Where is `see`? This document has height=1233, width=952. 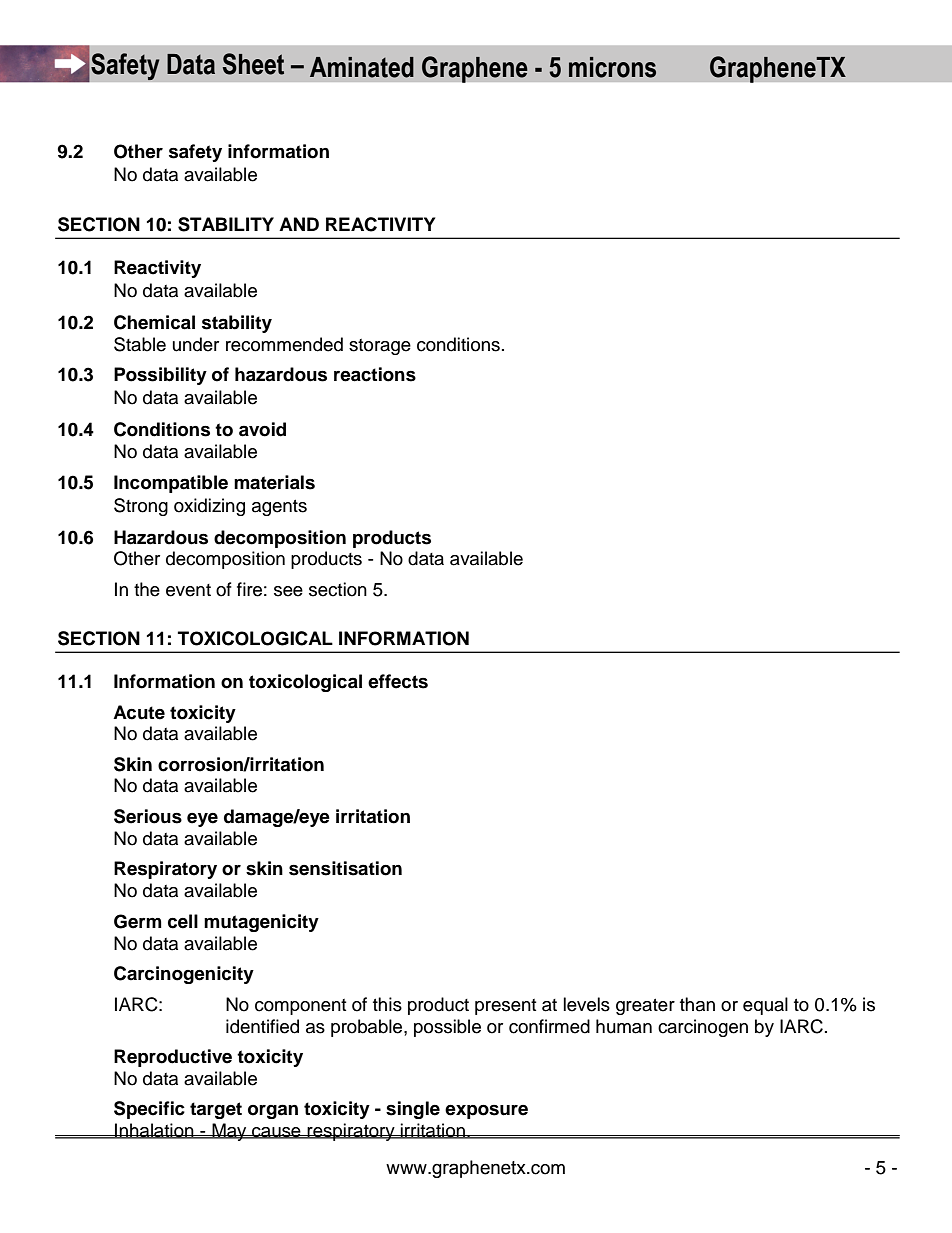 see is located at coordinates (288, 591).
